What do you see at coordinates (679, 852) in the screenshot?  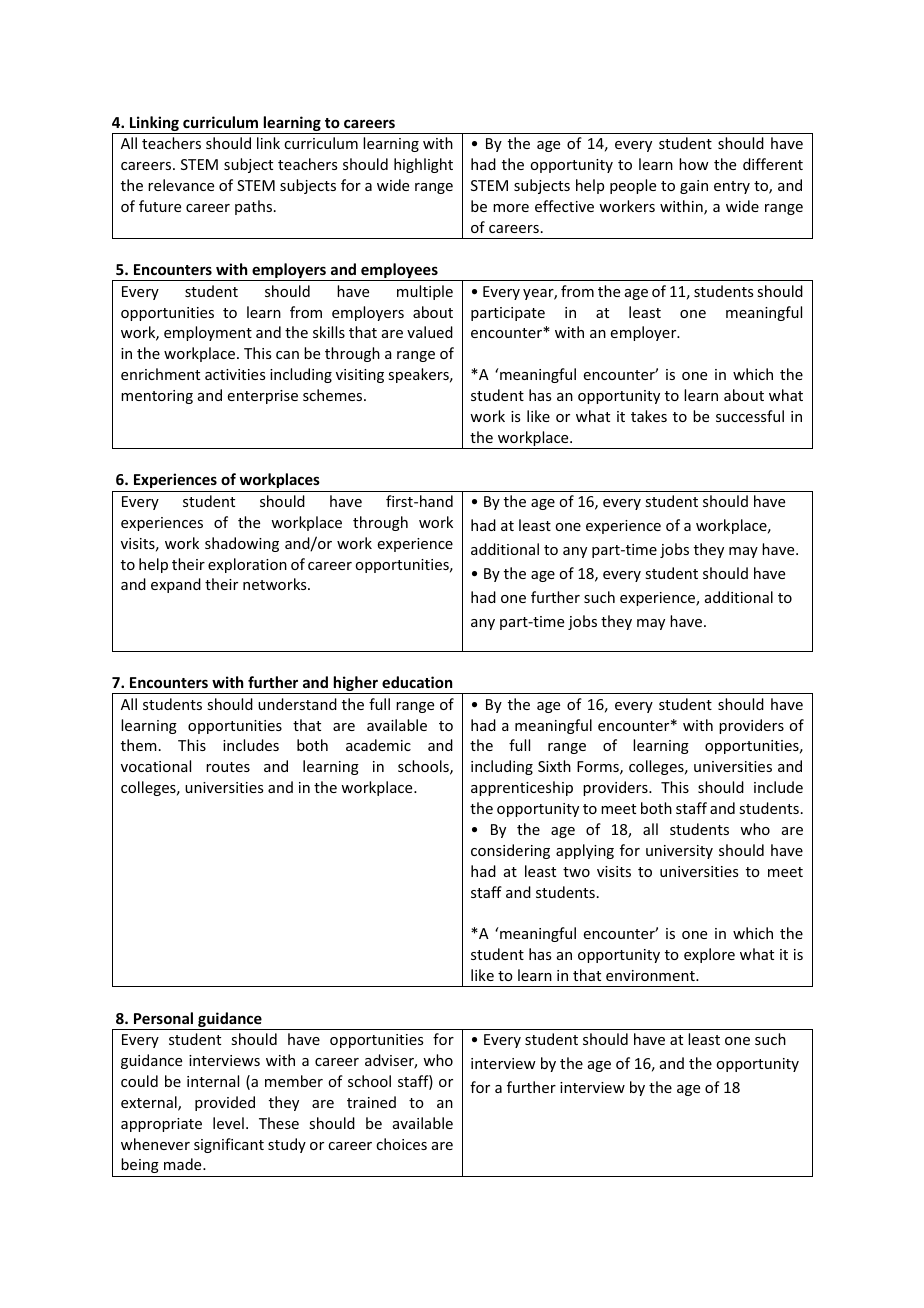 I see `university` at bounding box center [679, 852].
